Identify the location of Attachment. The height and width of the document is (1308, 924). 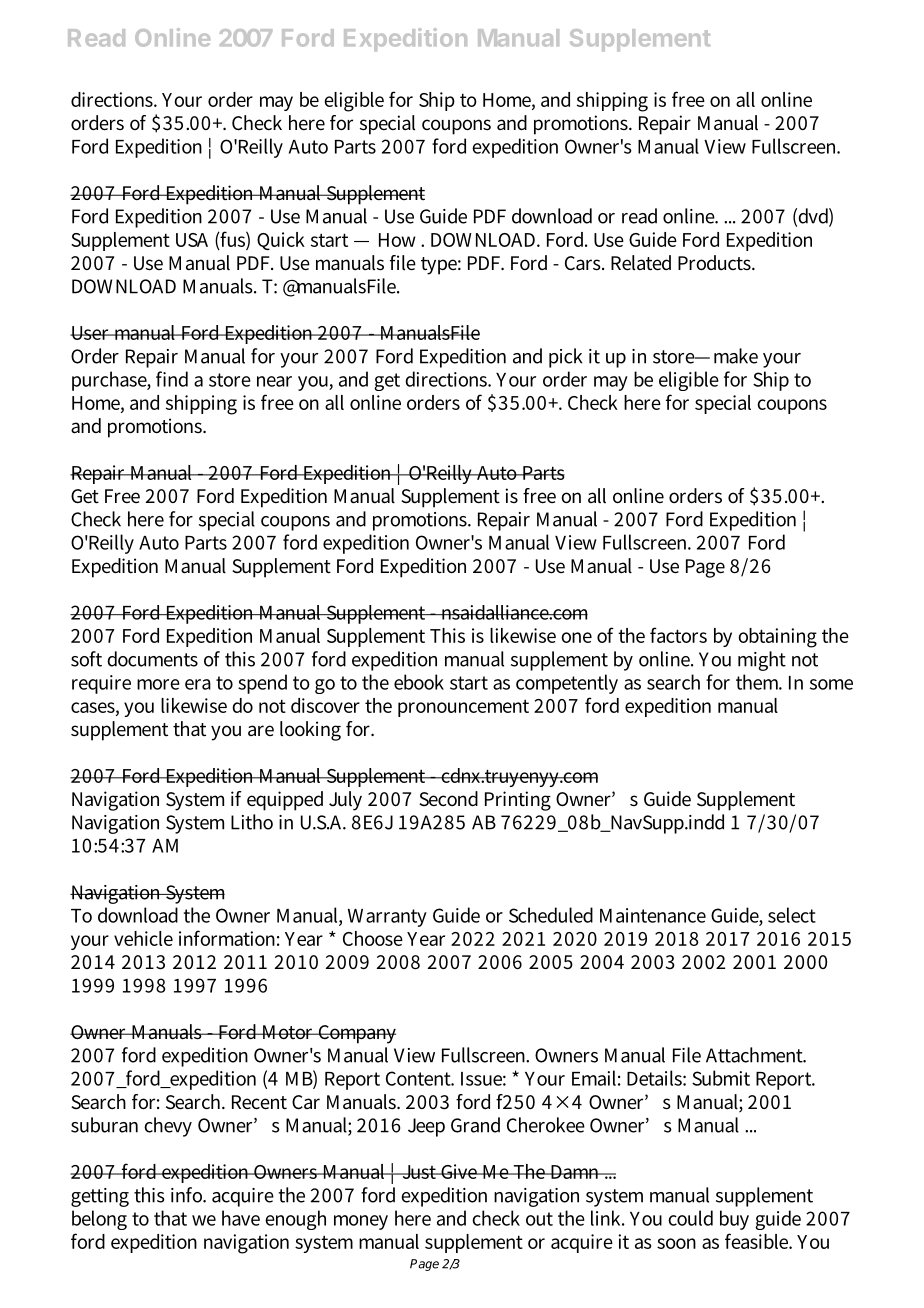
(755, 1055).
